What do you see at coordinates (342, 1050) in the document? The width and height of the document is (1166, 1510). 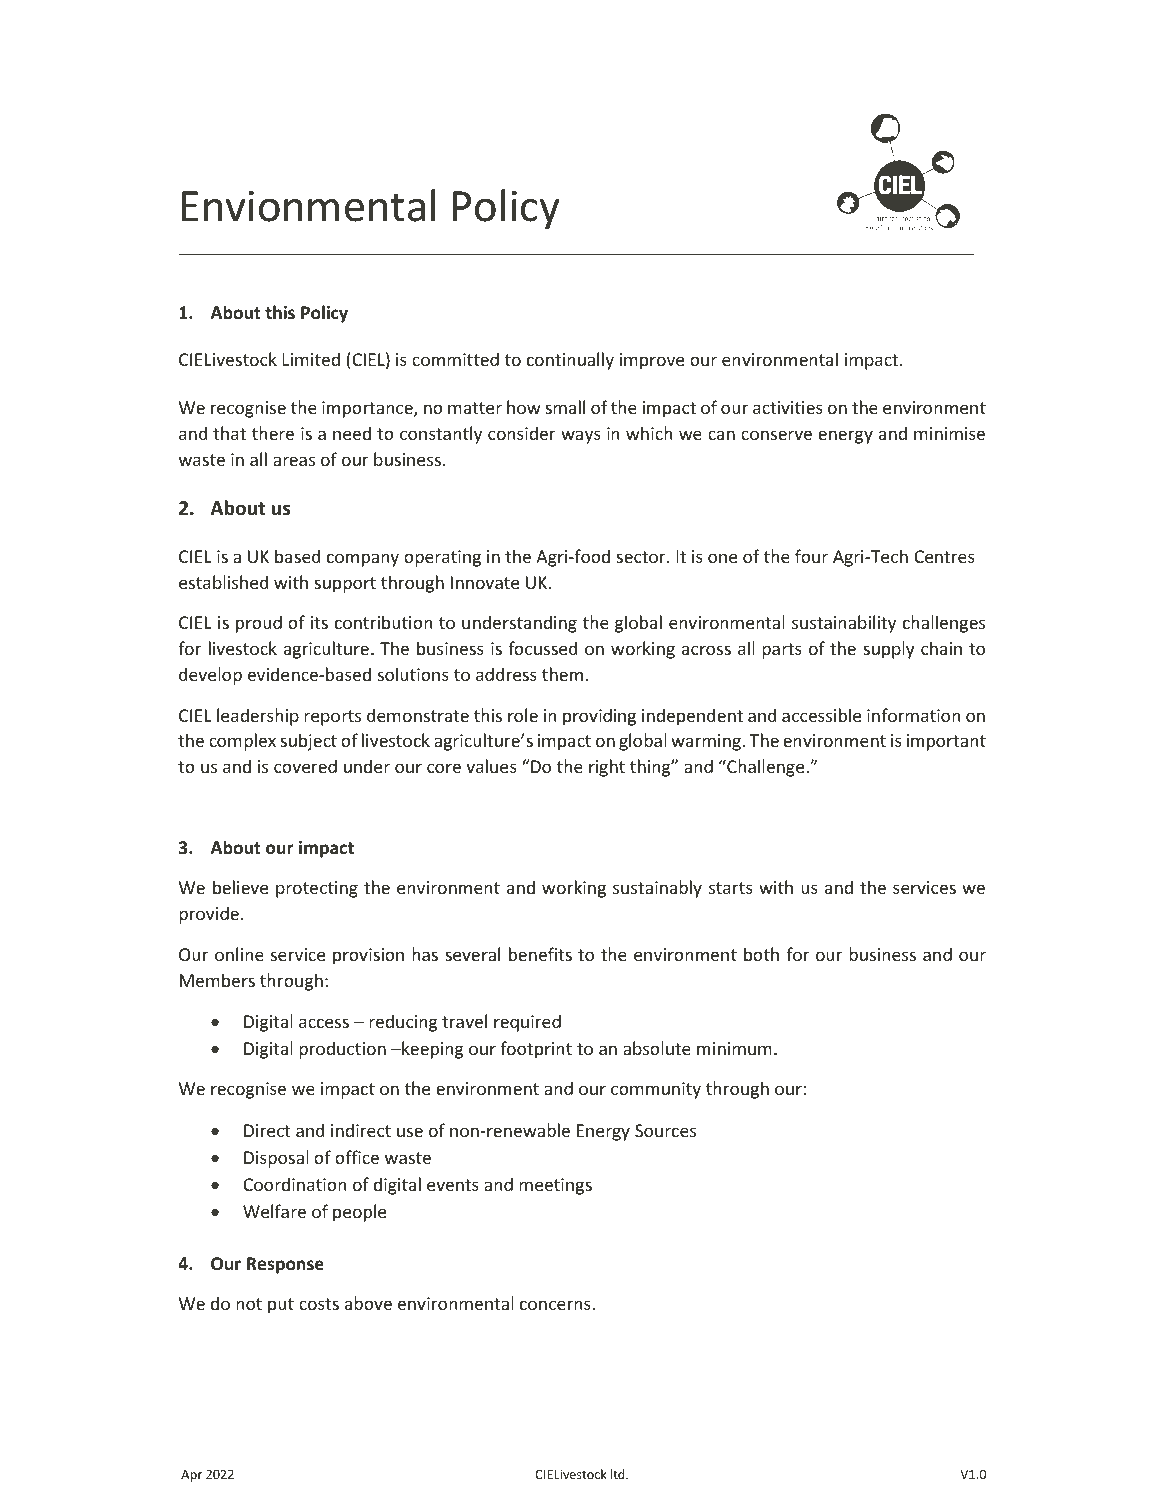 I see `production` at bounding box center [342, 1050].
